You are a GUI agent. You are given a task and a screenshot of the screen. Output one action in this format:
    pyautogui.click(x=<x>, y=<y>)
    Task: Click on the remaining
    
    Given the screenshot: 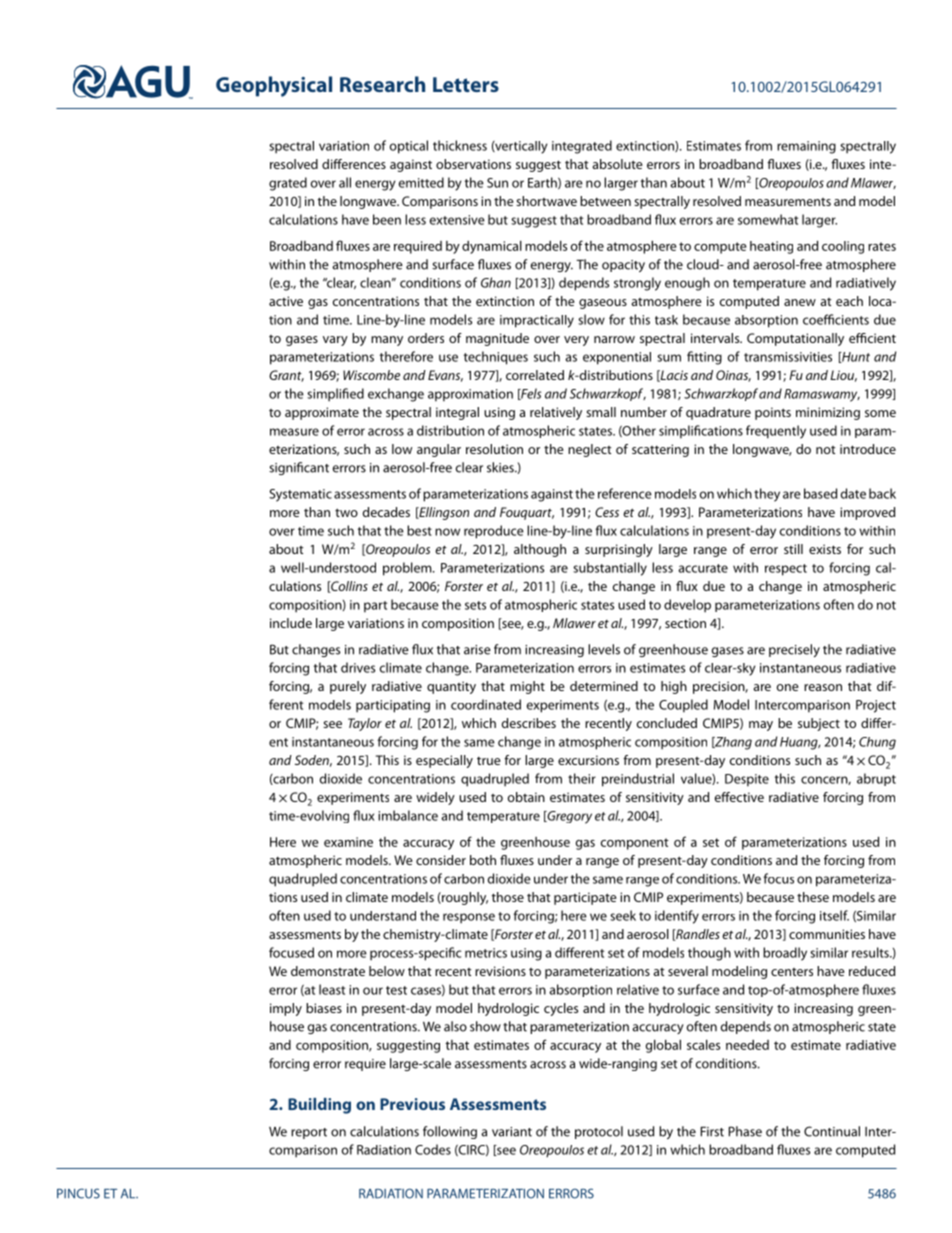 What is the action you would take?
    pyautogui.click(x=806, y=147)
